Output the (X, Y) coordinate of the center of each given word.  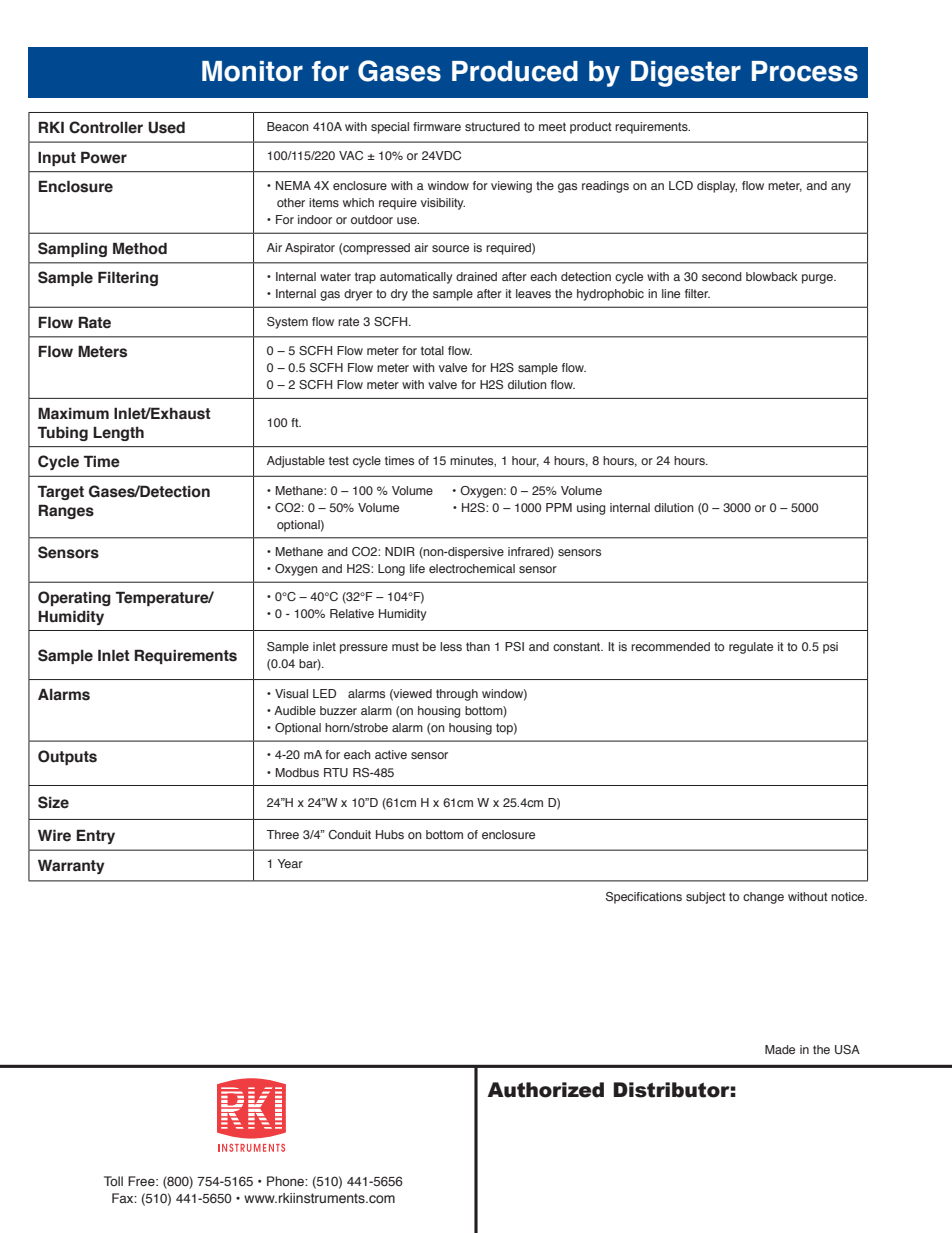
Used (166, 127)
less (451, 646)
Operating (74, 598)
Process (805, 71)
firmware (437, 126)
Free (142, 1181)
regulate (751, 648)
